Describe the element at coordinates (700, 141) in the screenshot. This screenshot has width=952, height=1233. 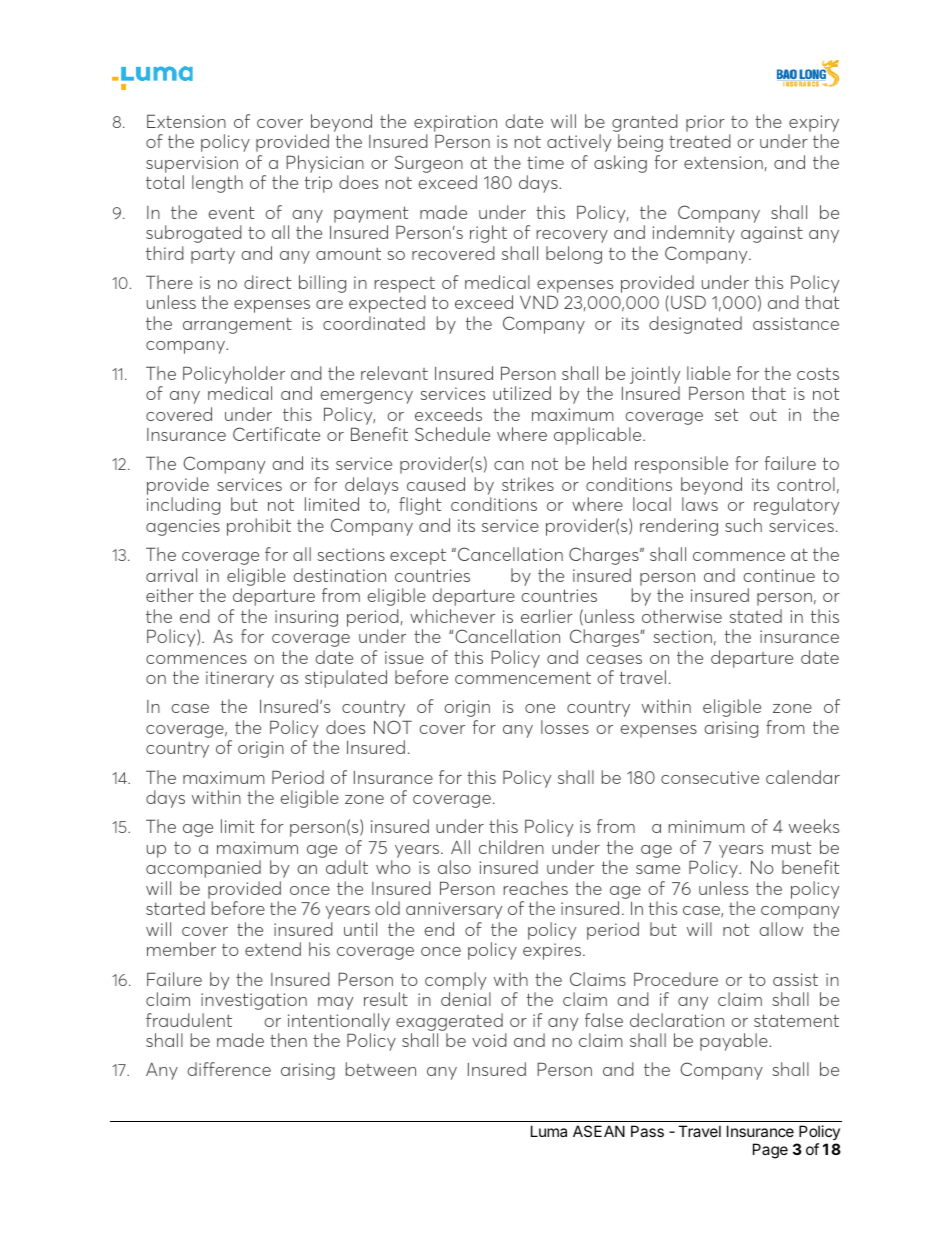
I see `treated` at that location.
